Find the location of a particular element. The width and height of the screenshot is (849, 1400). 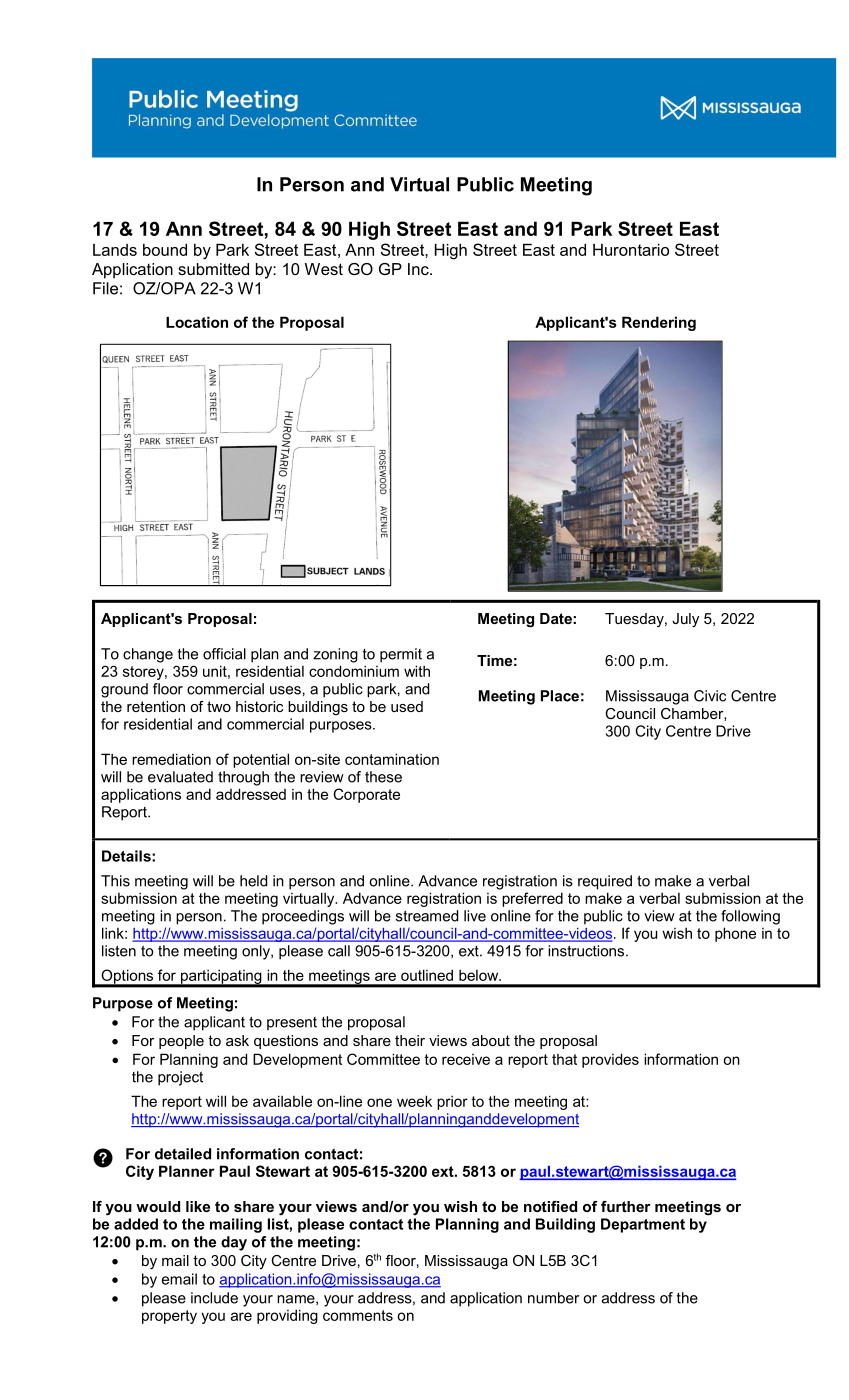

permit is located at coordinates (401, 655).
